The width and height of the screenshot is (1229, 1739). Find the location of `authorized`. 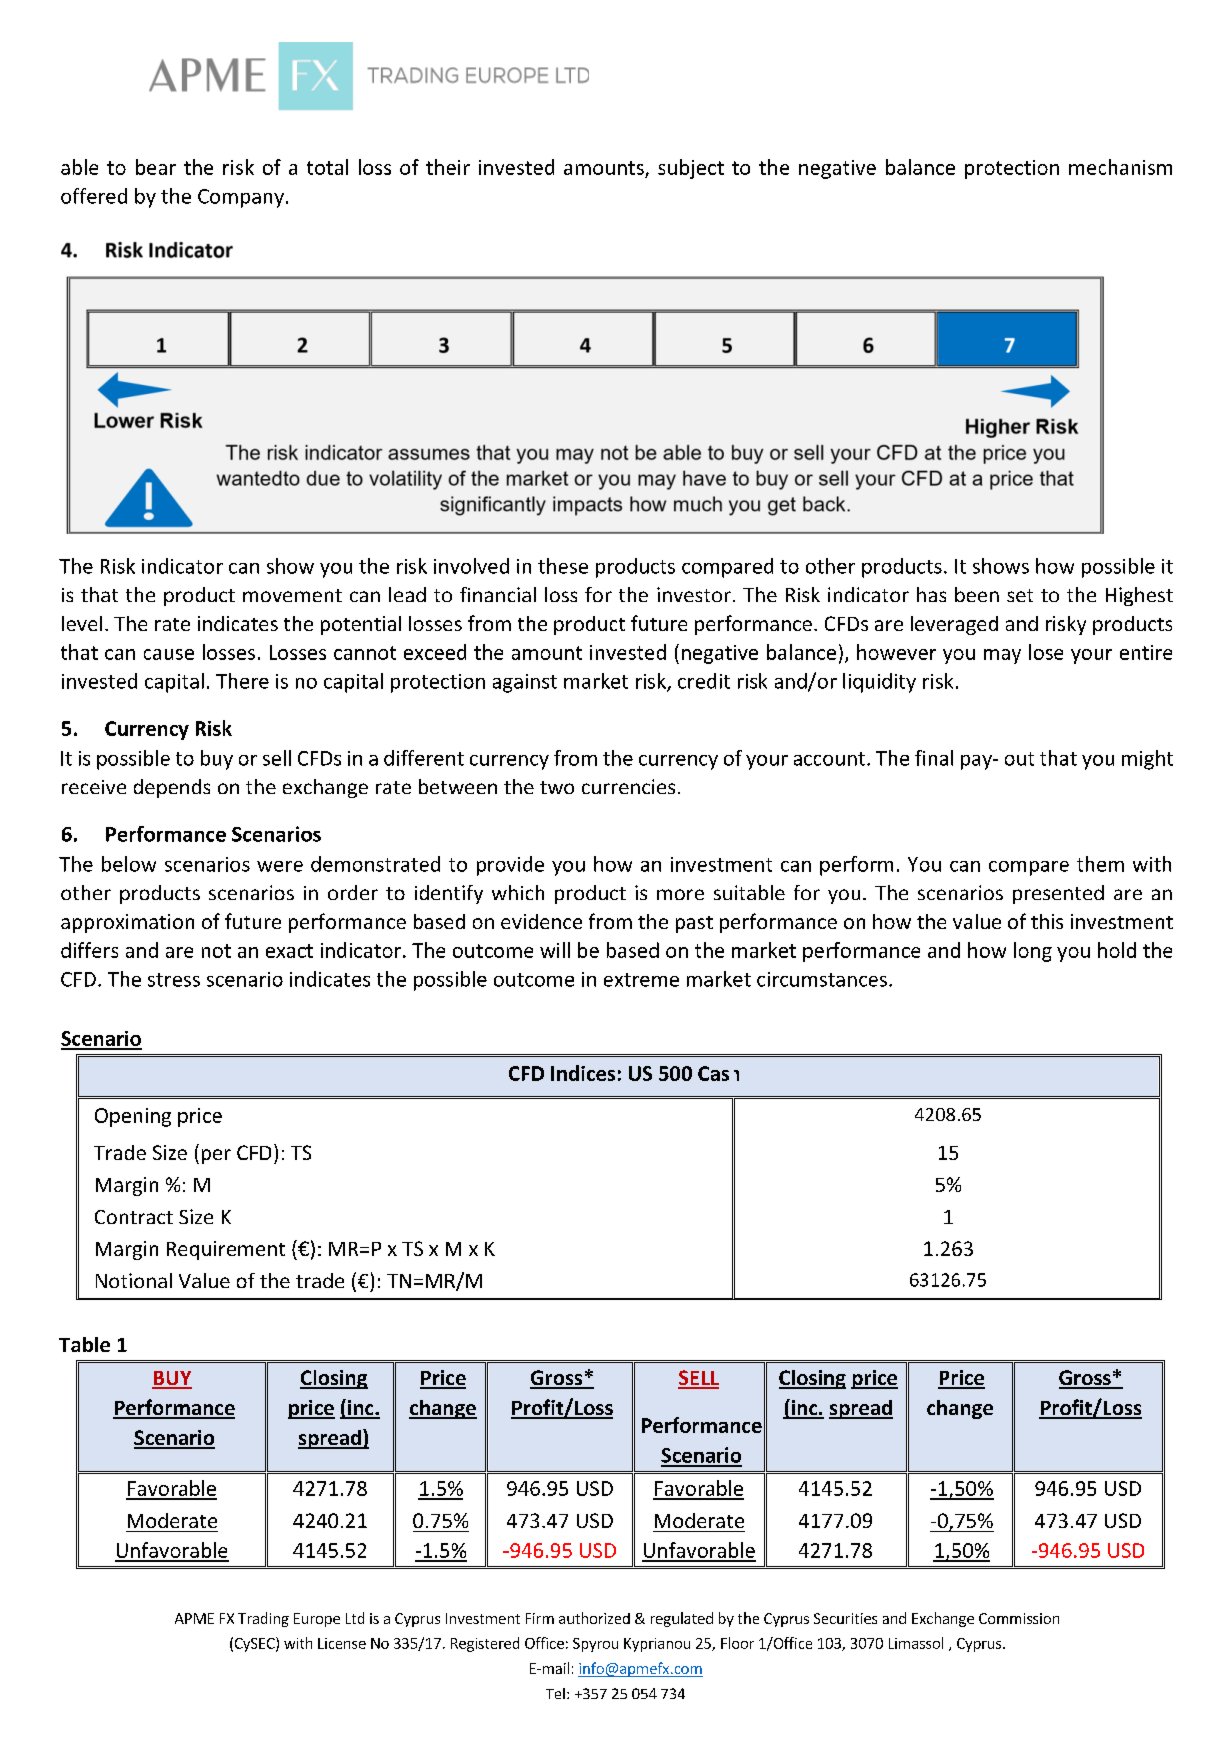

authorized is located at coordinates (594, 1618).
